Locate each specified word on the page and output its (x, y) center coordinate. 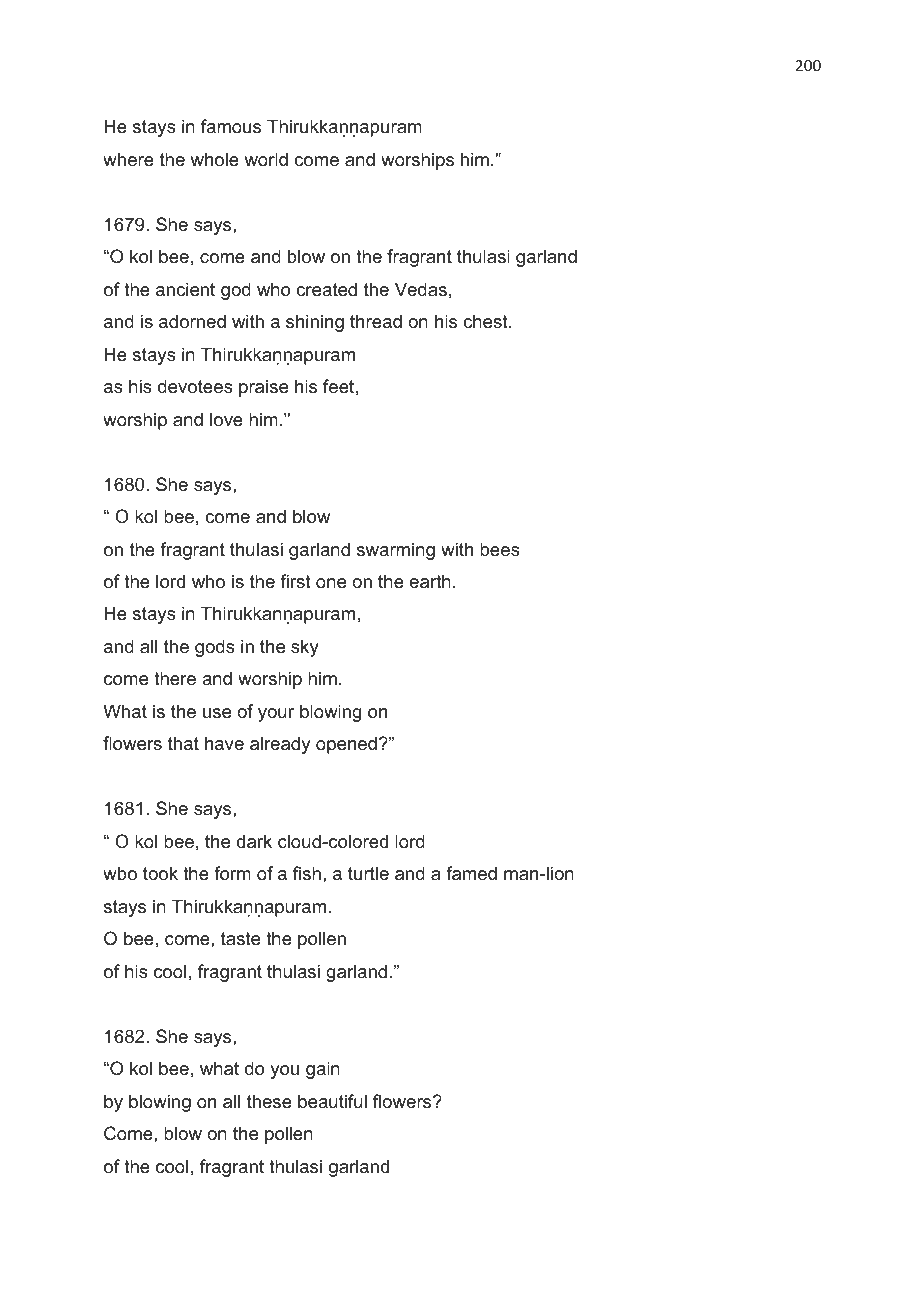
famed (471, 873)
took (160, 873)
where (128, 159)
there (175, 678)
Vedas (421, 289)
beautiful (332, 1101)
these (269, 1101)
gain (323, 1070)
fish (307, 873)
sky (305, 648)
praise (263, 388)
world (266, 159)
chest (486, 321)
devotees (195, 386)
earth (430, 581)
